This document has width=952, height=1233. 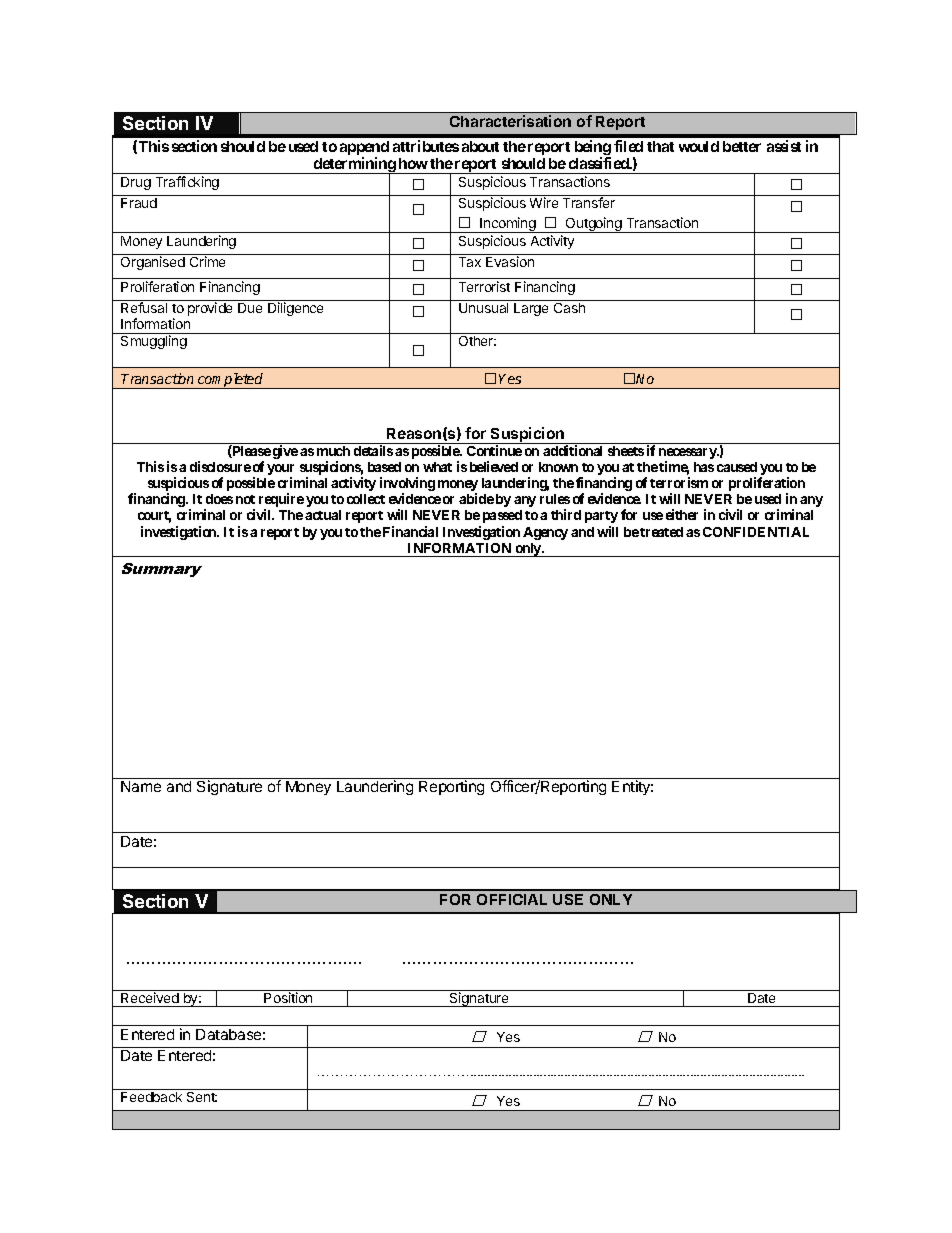 What do you see at coordinates (437, 467) in the document?
I see `what` at bounding box center [437, 467].
